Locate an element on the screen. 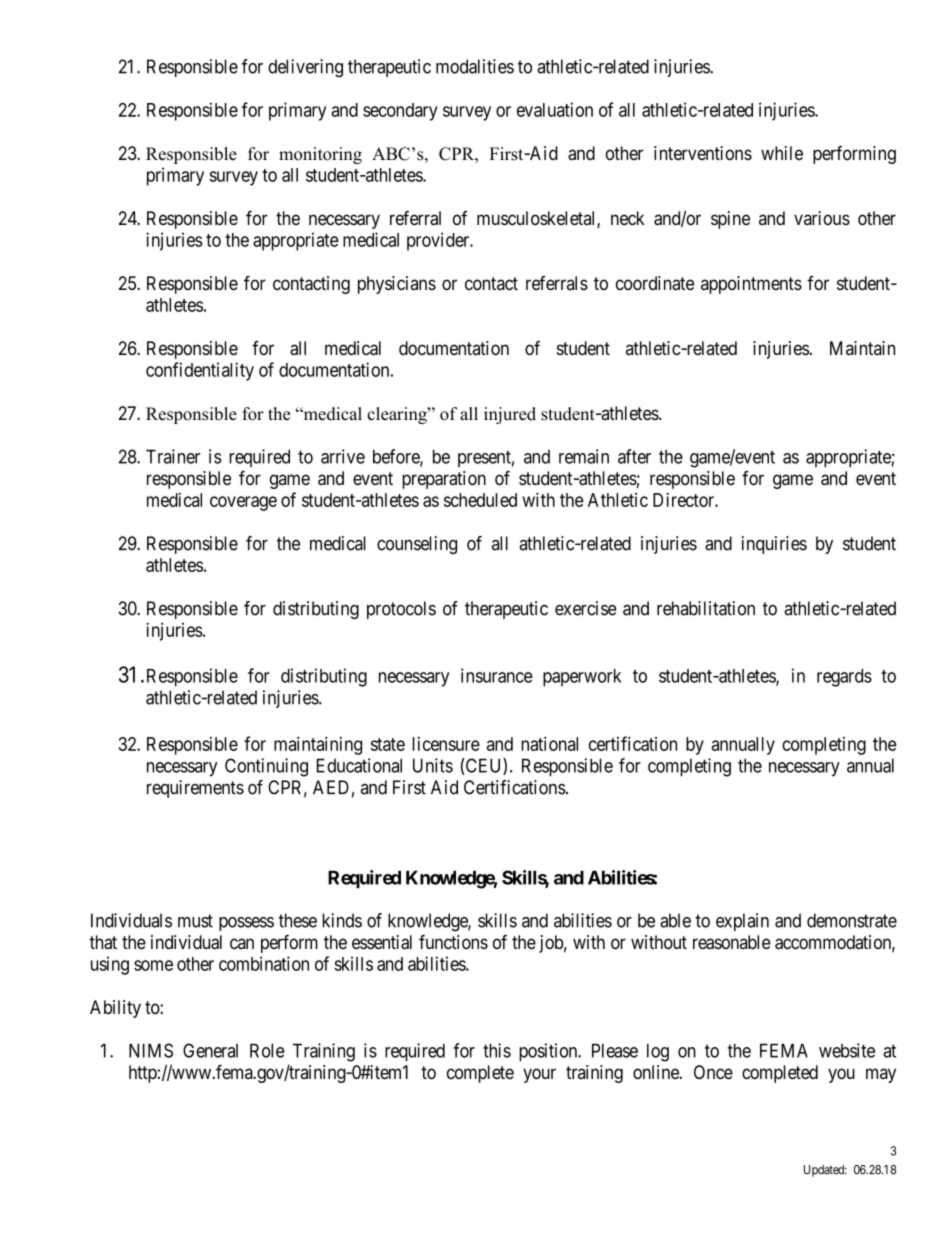  counseling is located at coordinates (417, 545).
